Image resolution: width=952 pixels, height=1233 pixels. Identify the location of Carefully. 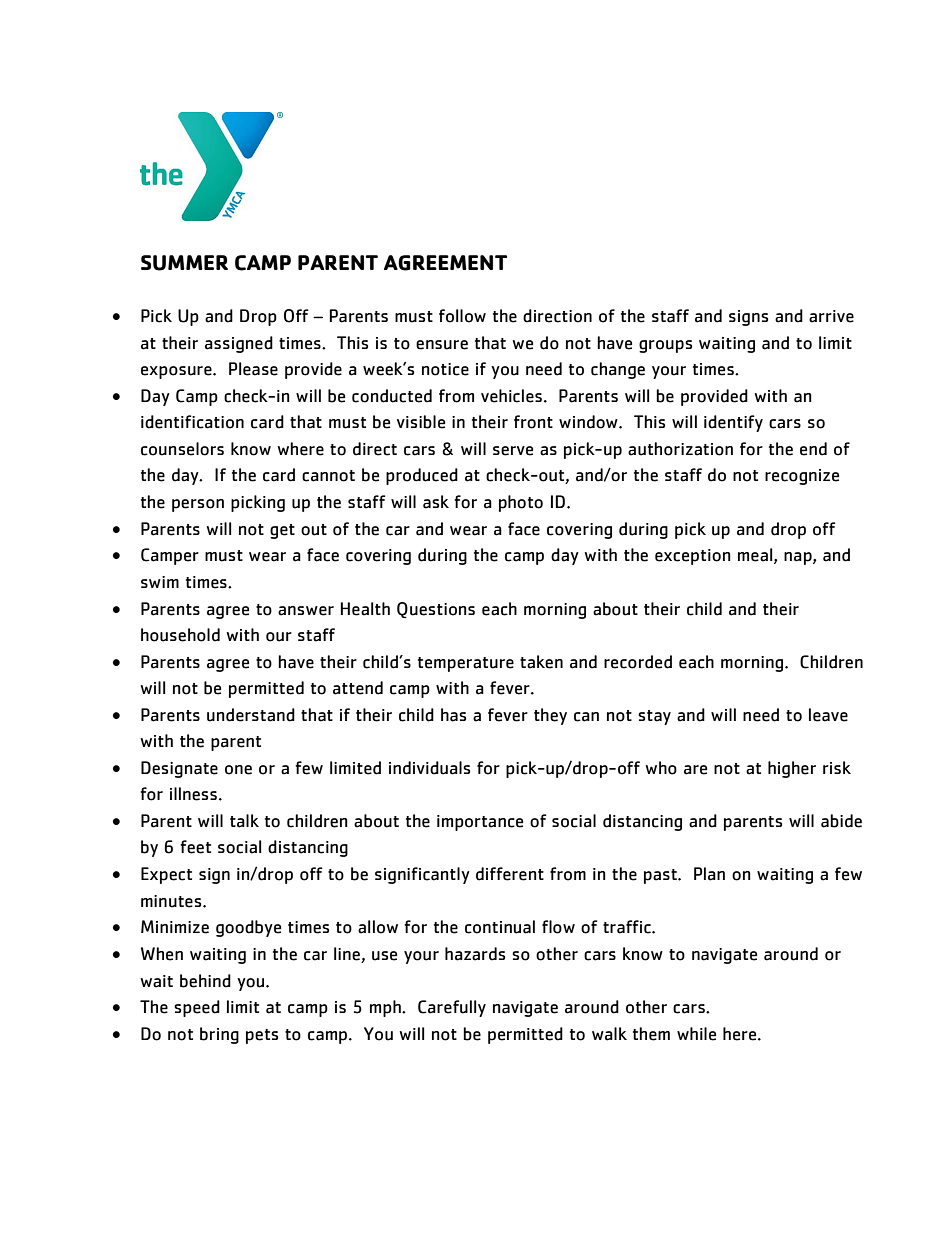
(452, 1008).
